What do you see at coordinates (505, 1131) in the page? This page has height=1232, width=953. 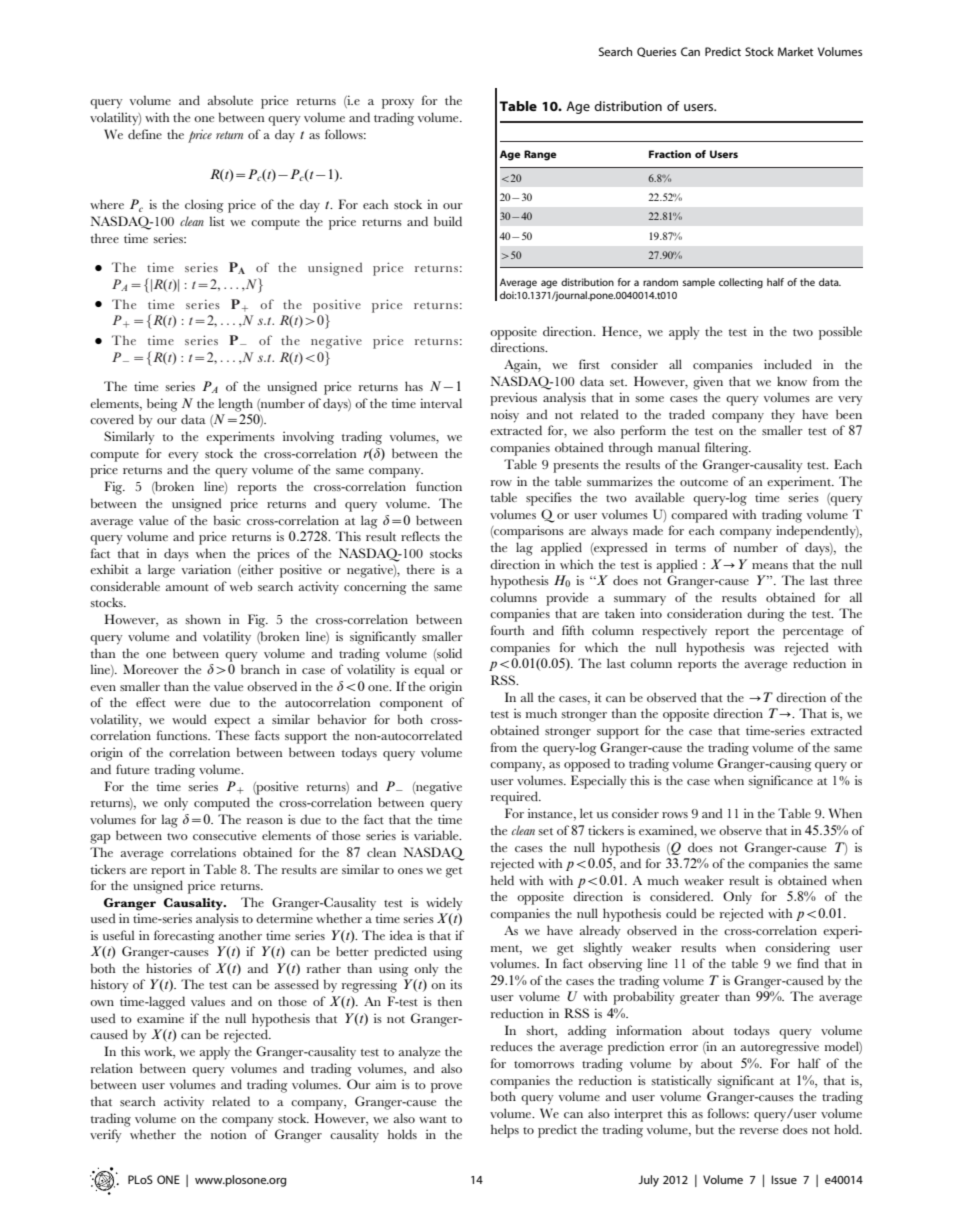 I see `helps` at bounding box center [505, 1131].
